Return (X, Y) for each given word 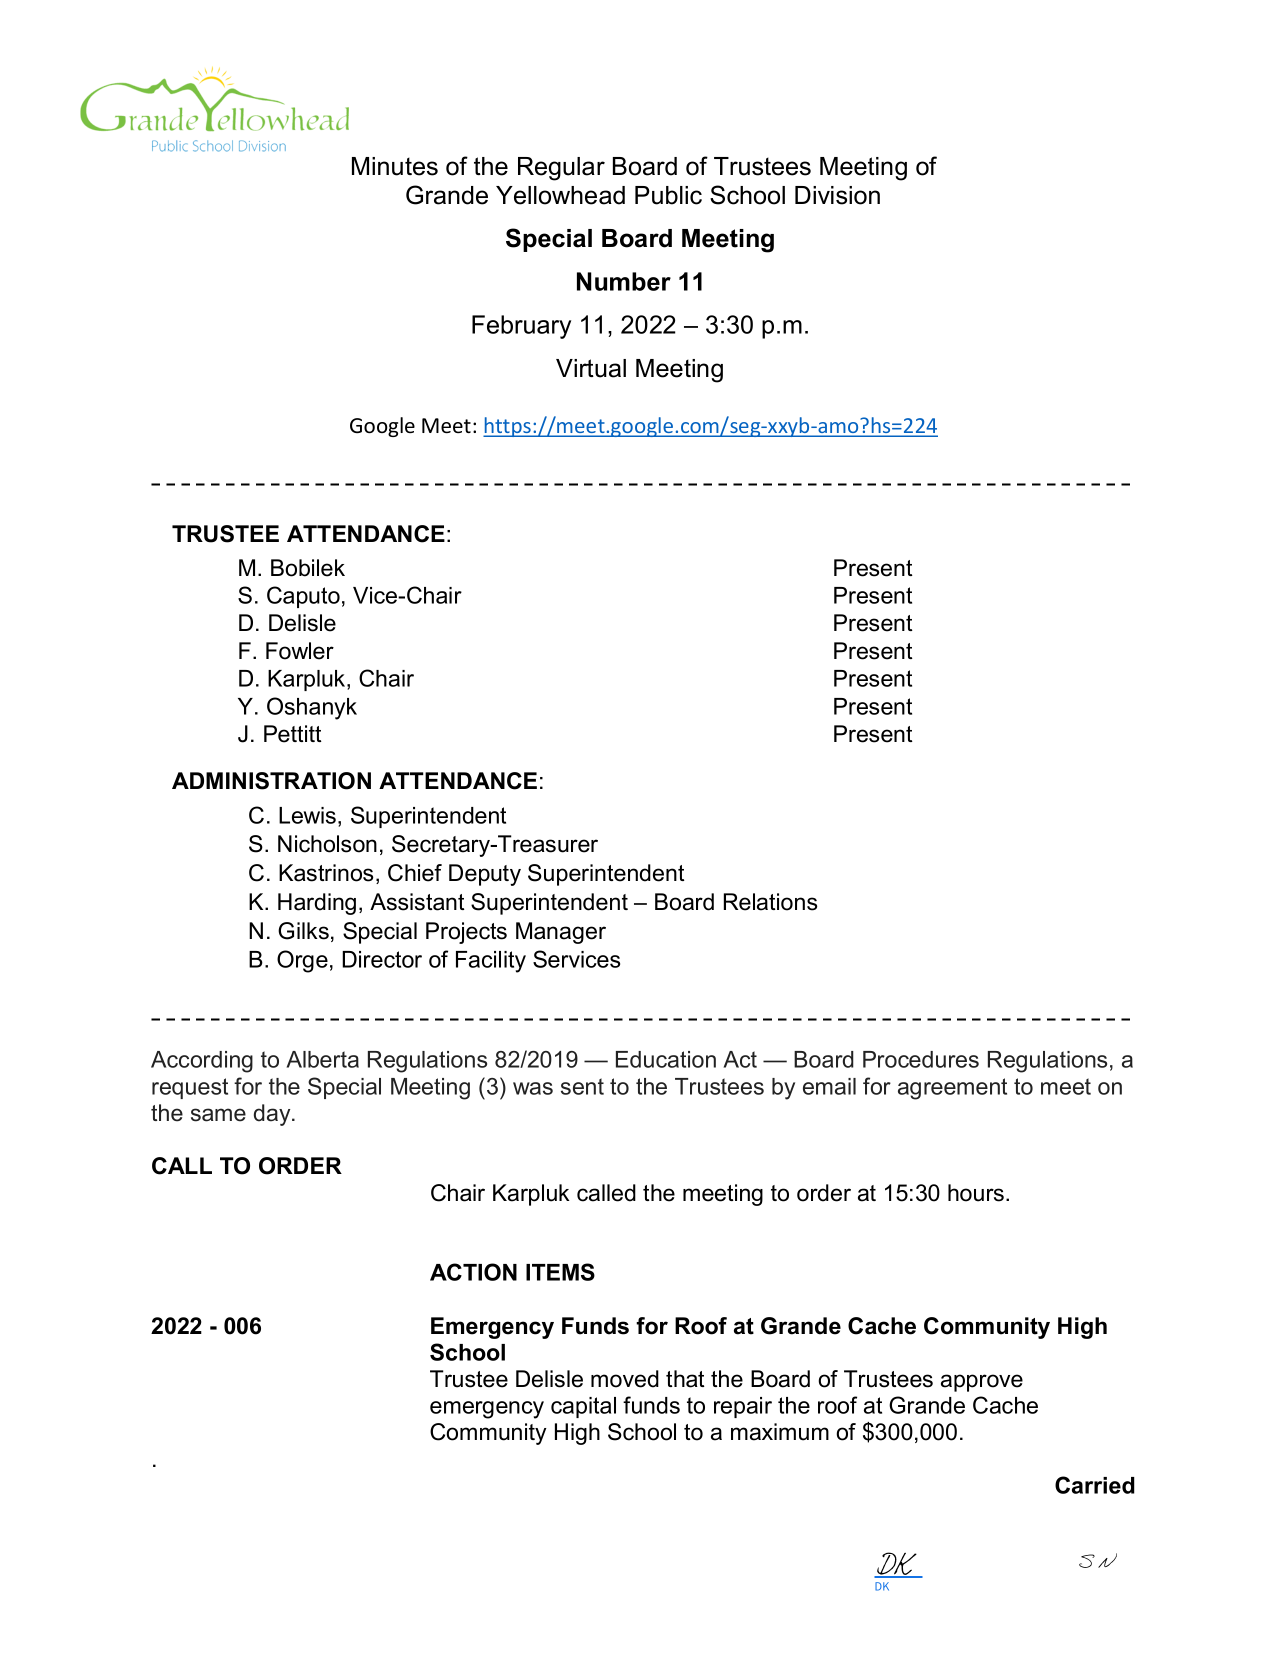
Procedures (921, 1059)
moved (625, 1379)
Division (837, 195)
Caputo (303, 597)
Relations (770, 902)
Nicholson (327, 844)
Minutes (395, 166)
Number (624, 281)
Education (666, 1059)
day (273, 1115)
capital (583, 1407)
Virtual (591, 368)
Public (668, 195)
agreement (952, 1089)
